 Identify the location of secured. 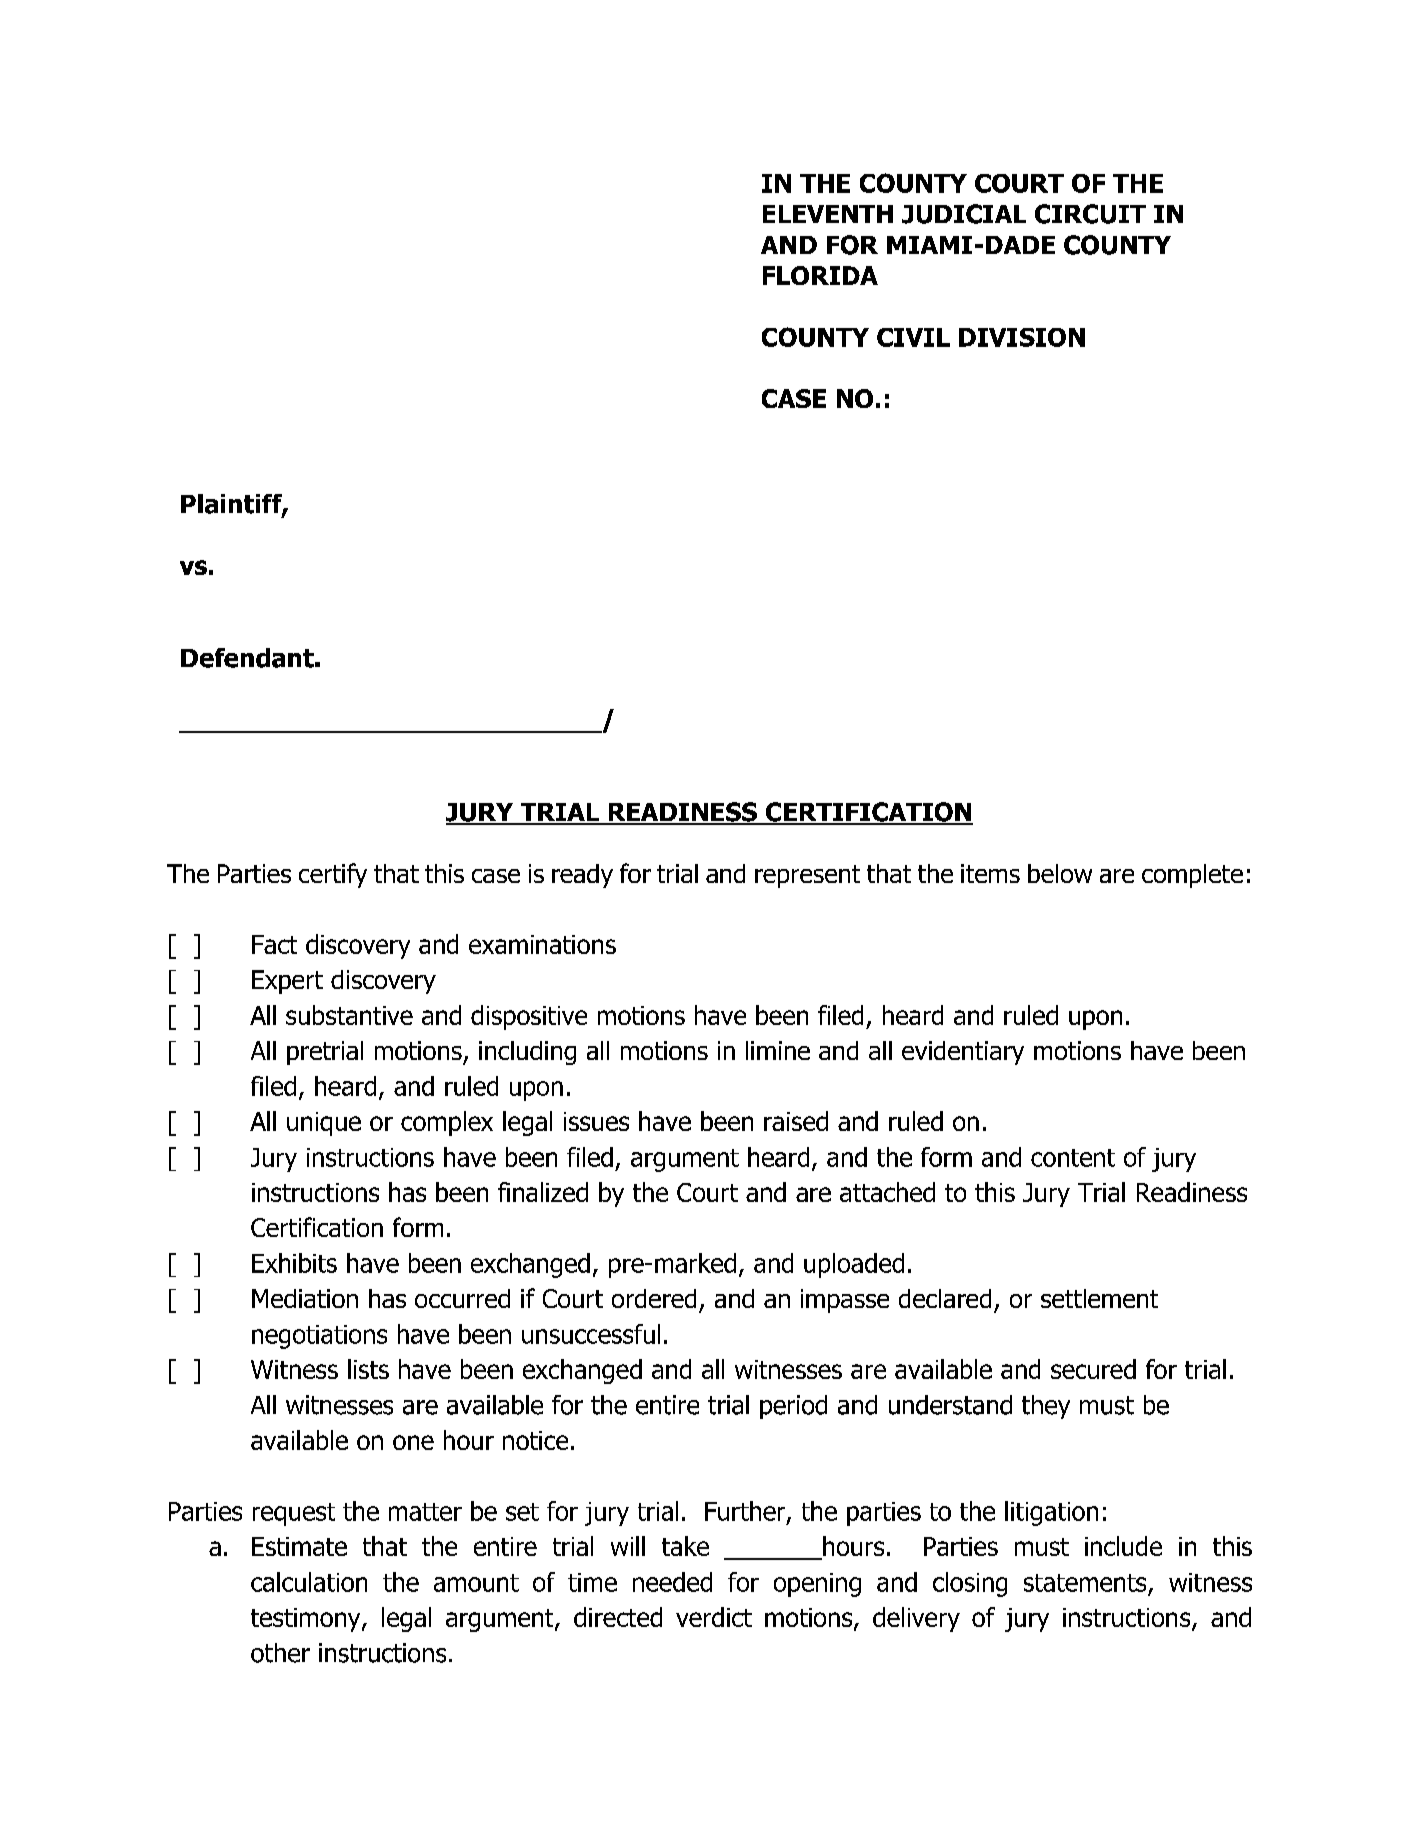
(1093, 1369).
